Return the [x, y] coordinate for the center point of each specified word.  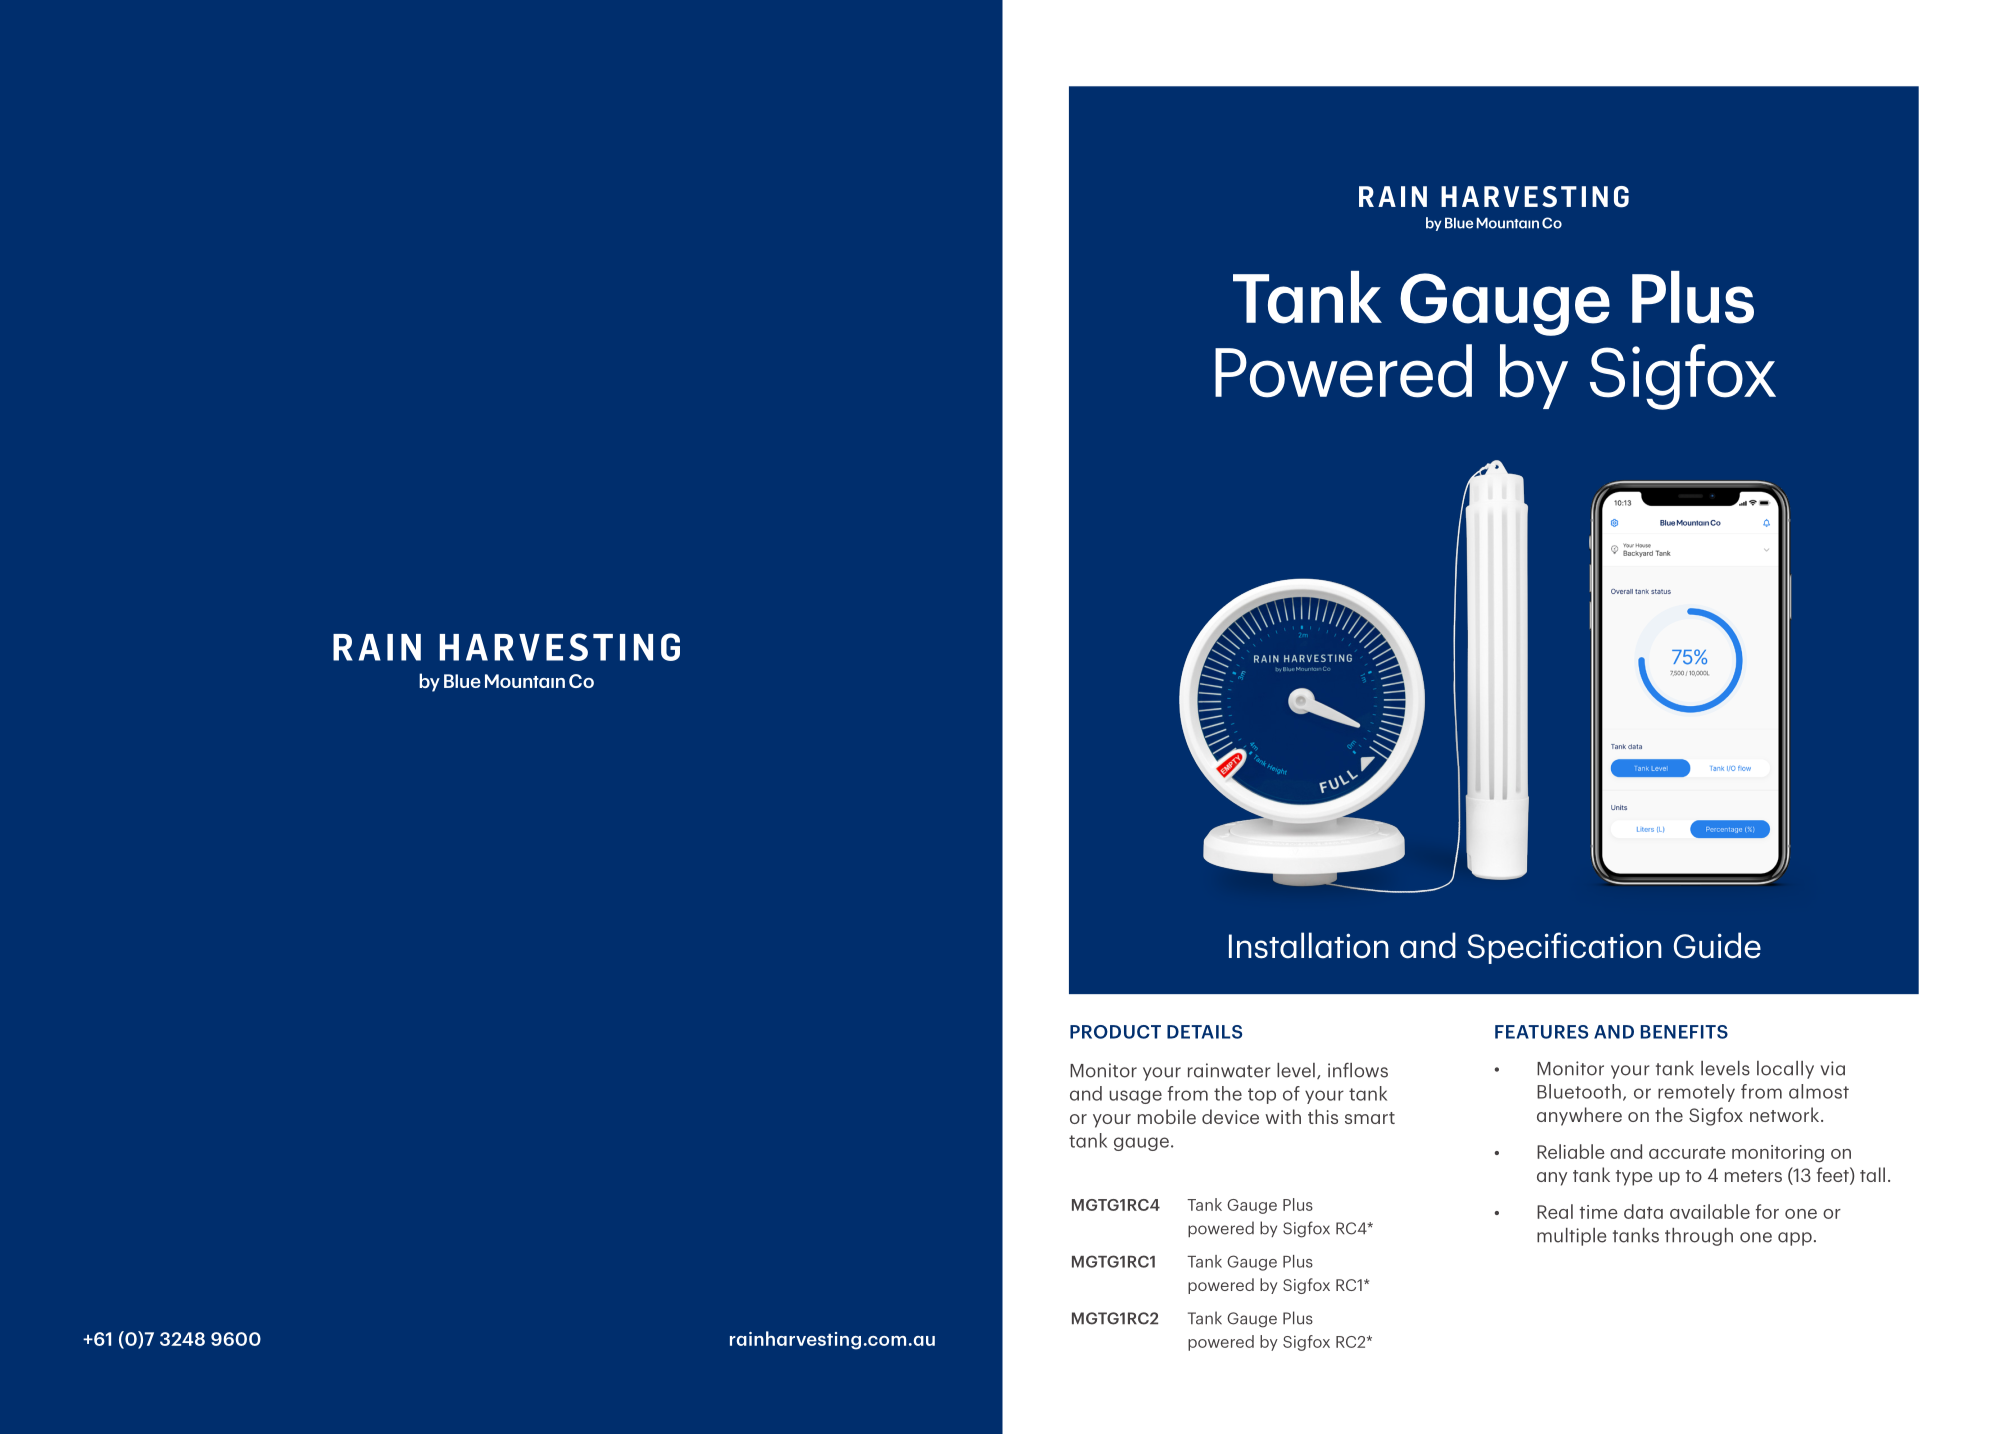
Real [1555, 1211]
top [1262, 1096]
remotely [1696, 1093]
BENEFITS [1684, 1032]
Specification [1564, 948]
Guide [1717, 945]
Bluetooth [1579, 1091]
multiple [1571, 1237]
